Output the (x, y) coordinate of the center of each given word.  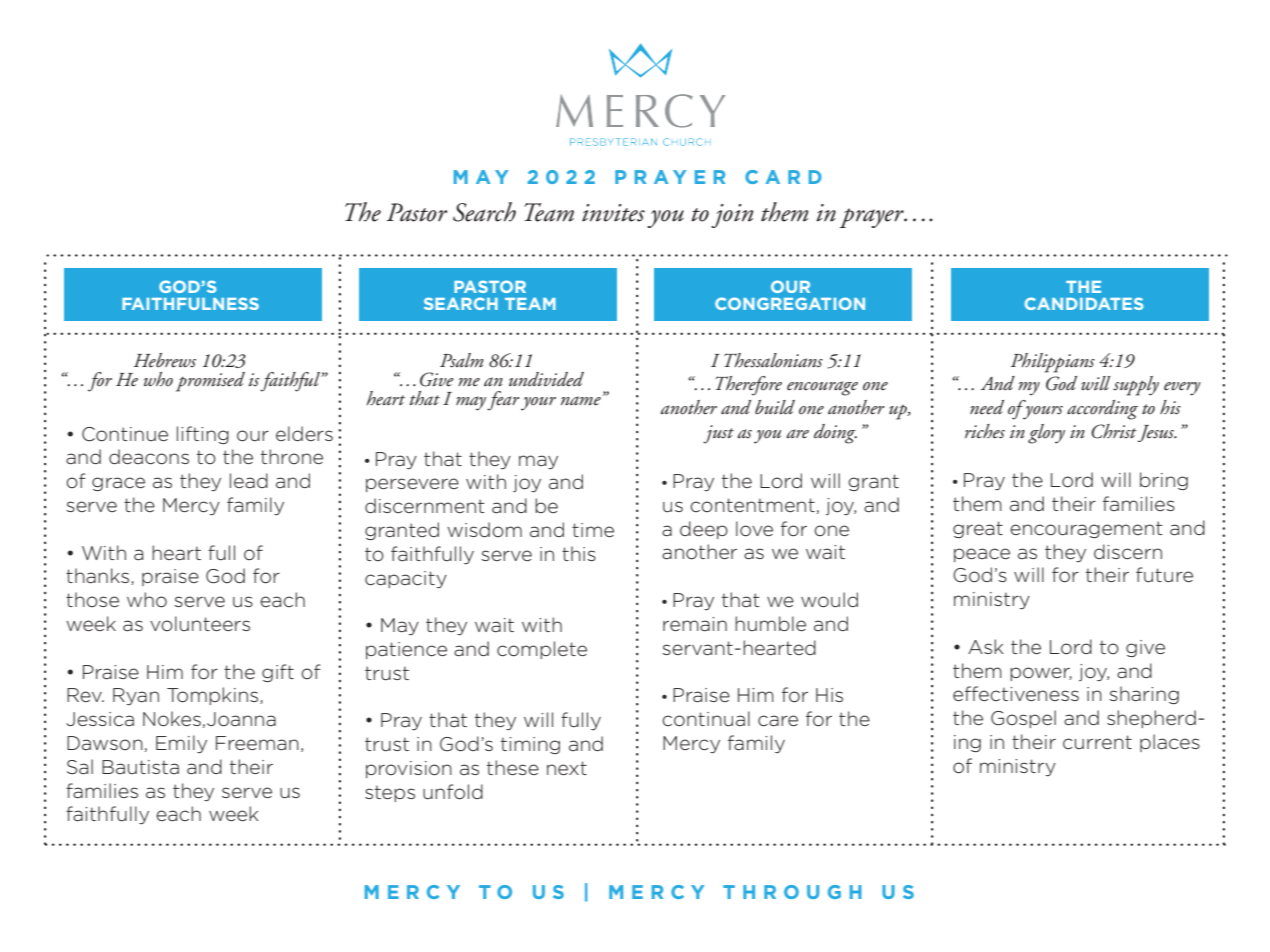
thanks (99, 576)
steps (390, 793)
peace (982, 555)
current (1097, 742)
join (732, 216)
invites (613, 213)
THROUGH (792, 892)
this (579, 553)
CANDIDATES (1084, 303)
